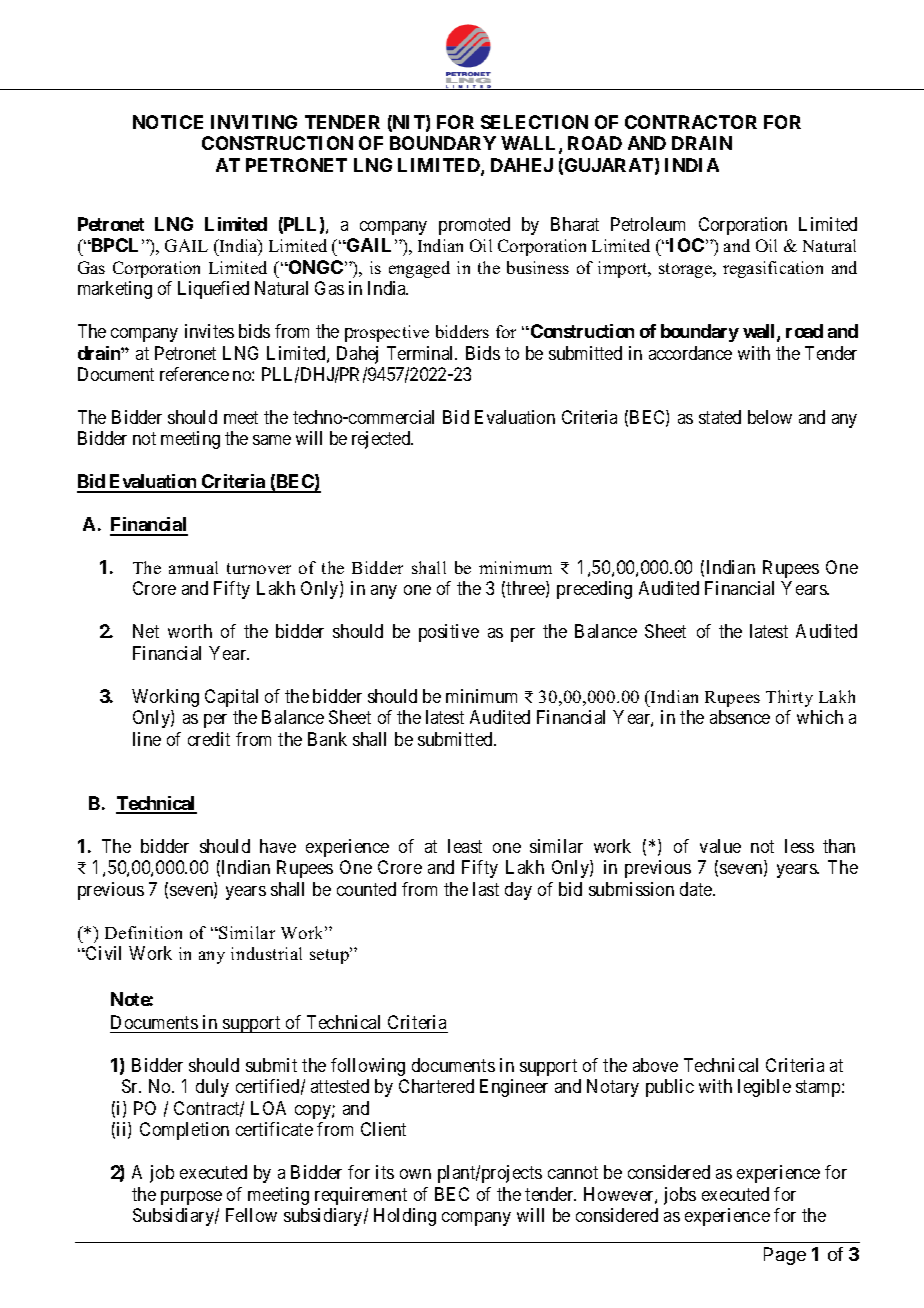 This page has height=1308, width=924. Describe the element at coordinates (770, 417) in the page. I see `below` at that location.
